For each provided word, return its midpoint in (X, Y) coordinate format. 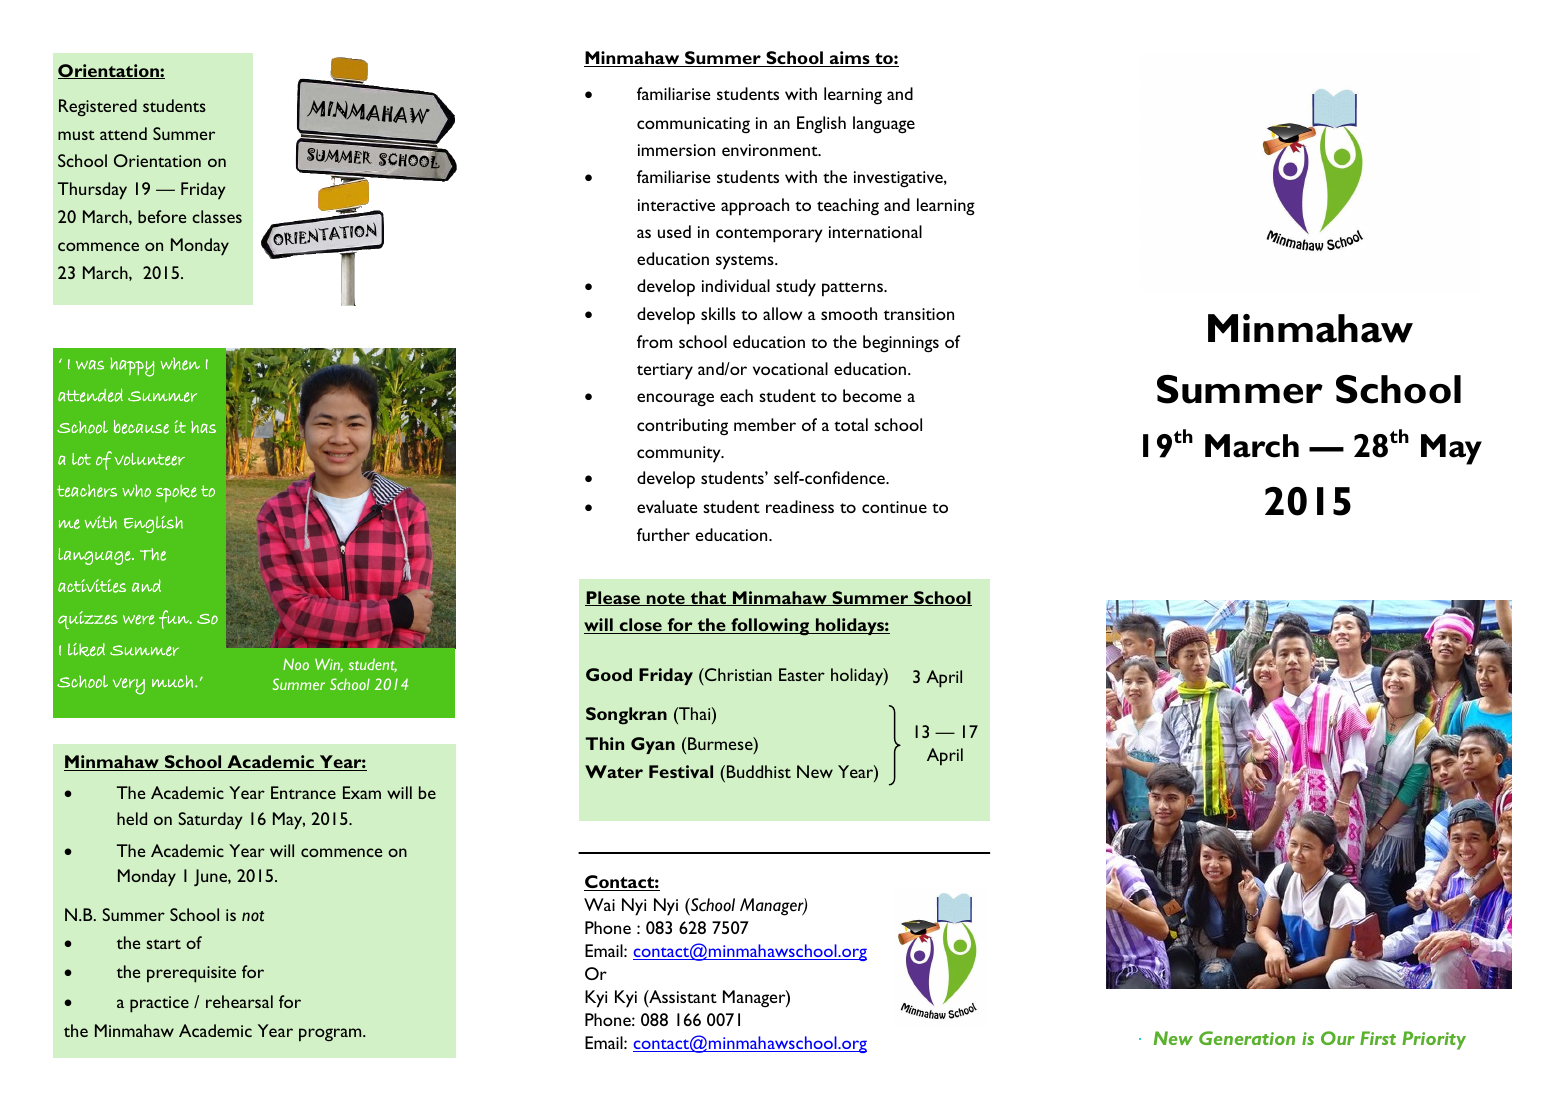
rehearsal (239, 1001)
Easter (802, 674)
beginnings (901, 344)
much (172, 681)
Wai (599, 904)
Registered (98, 107)
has (203, 427)
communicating (693, 125)
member (765, 424)
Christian (737, 674)
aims (850, 59)
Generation (1247, 1038)
